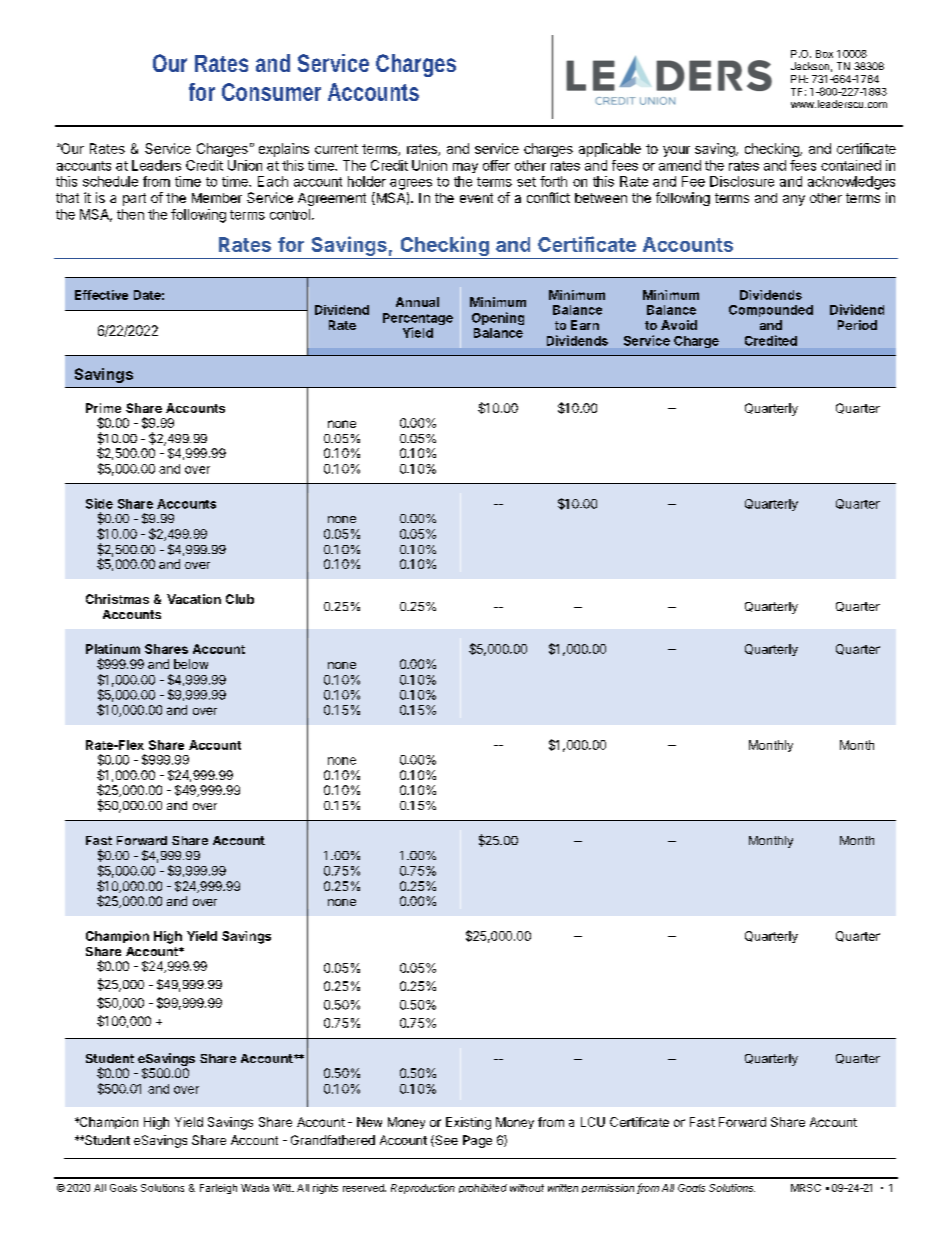 The height and width of the page is (1233, 952). What do you see at coordinates (608, 1188) in the page?
I see `permission` at bounding box center [608, 1188].
